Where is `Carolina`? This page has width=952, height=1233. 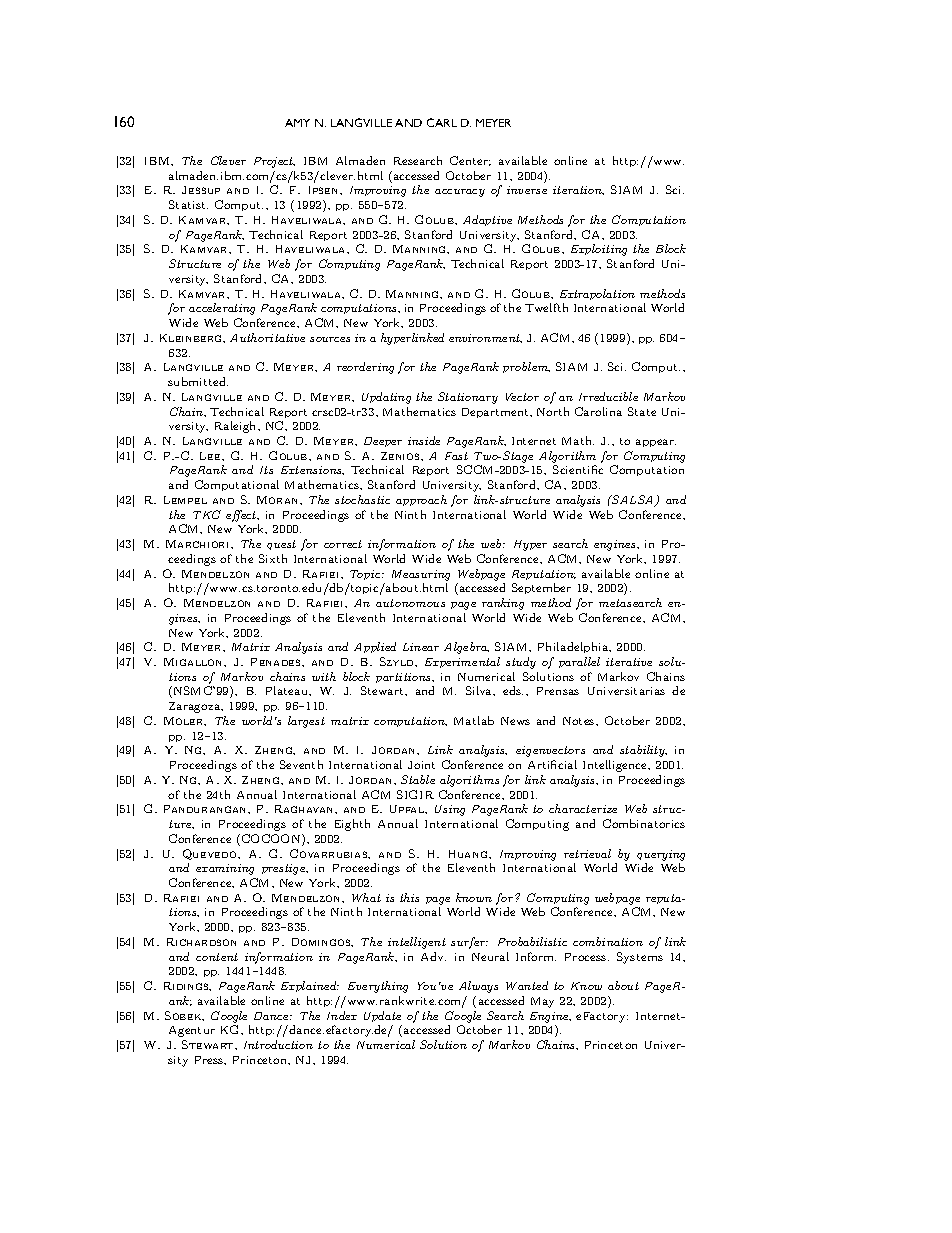 Carolina is located at coordinates (598, 411).
